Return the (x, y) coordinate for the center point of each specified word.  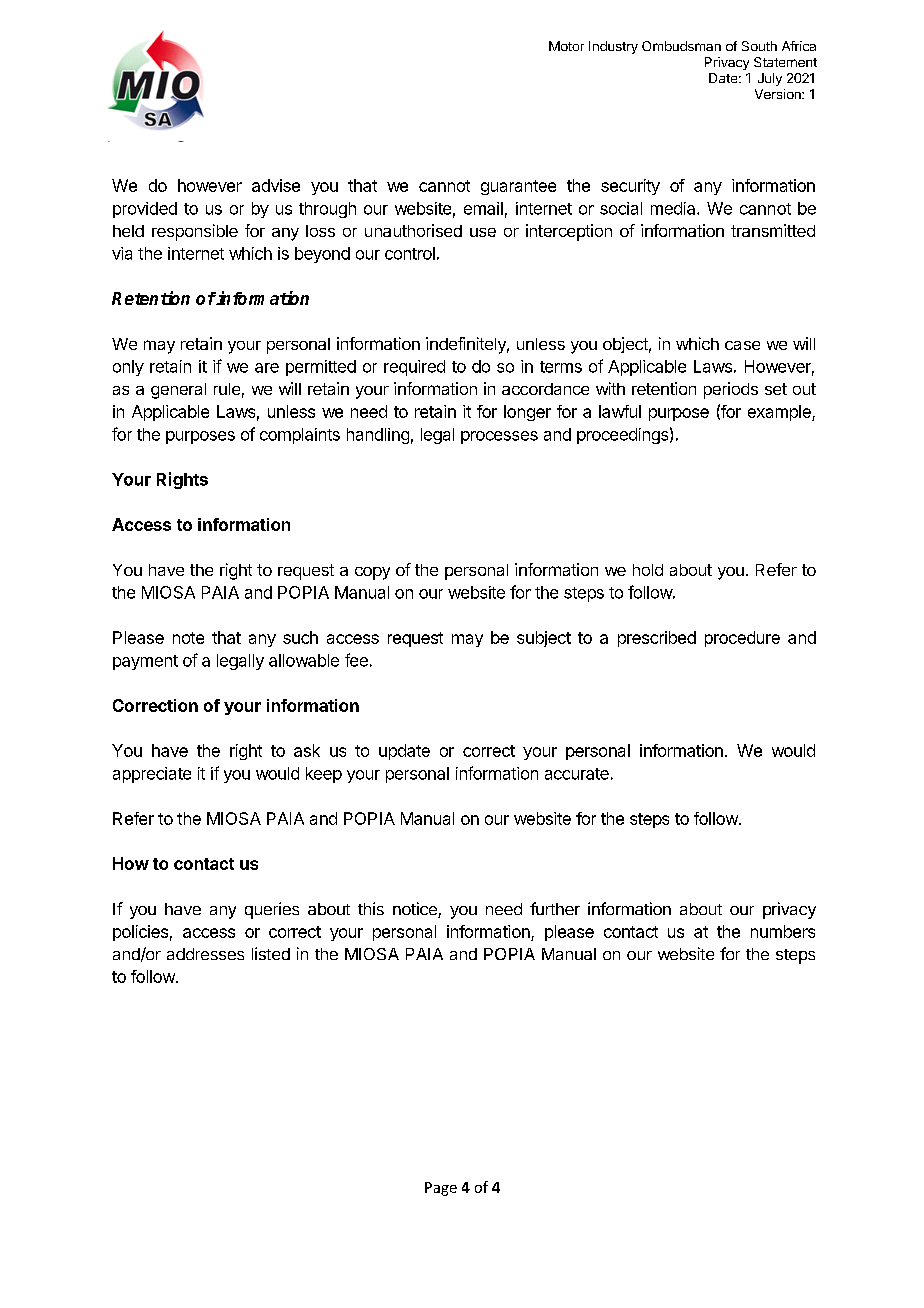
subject (544, 639)
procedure (742, 639)
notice (416, 910)
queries (272, 910)
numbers (783, 931)
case (742, 345)
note (188, 638)
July (770, 79)
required (414, 368)
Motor (566, 46)
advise (276, 185)
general (178, 391)
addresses (205, 954)
